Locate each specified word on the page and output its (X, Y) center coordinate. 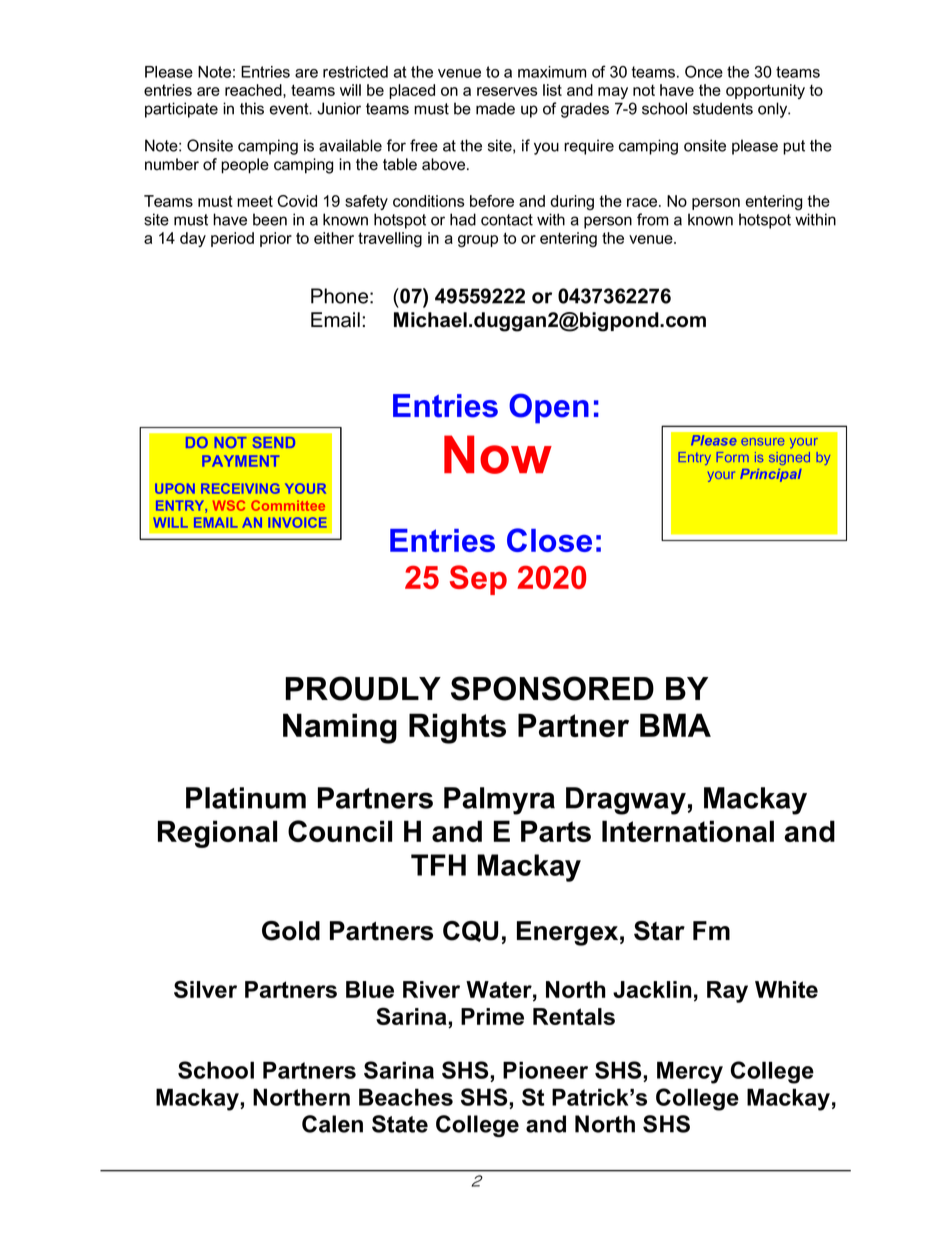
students (723, 108)
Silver (205, 989)
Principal (771, 475)
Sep (478, 580)
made (495, 108)
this (252, 108)
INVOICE (297, 522)
